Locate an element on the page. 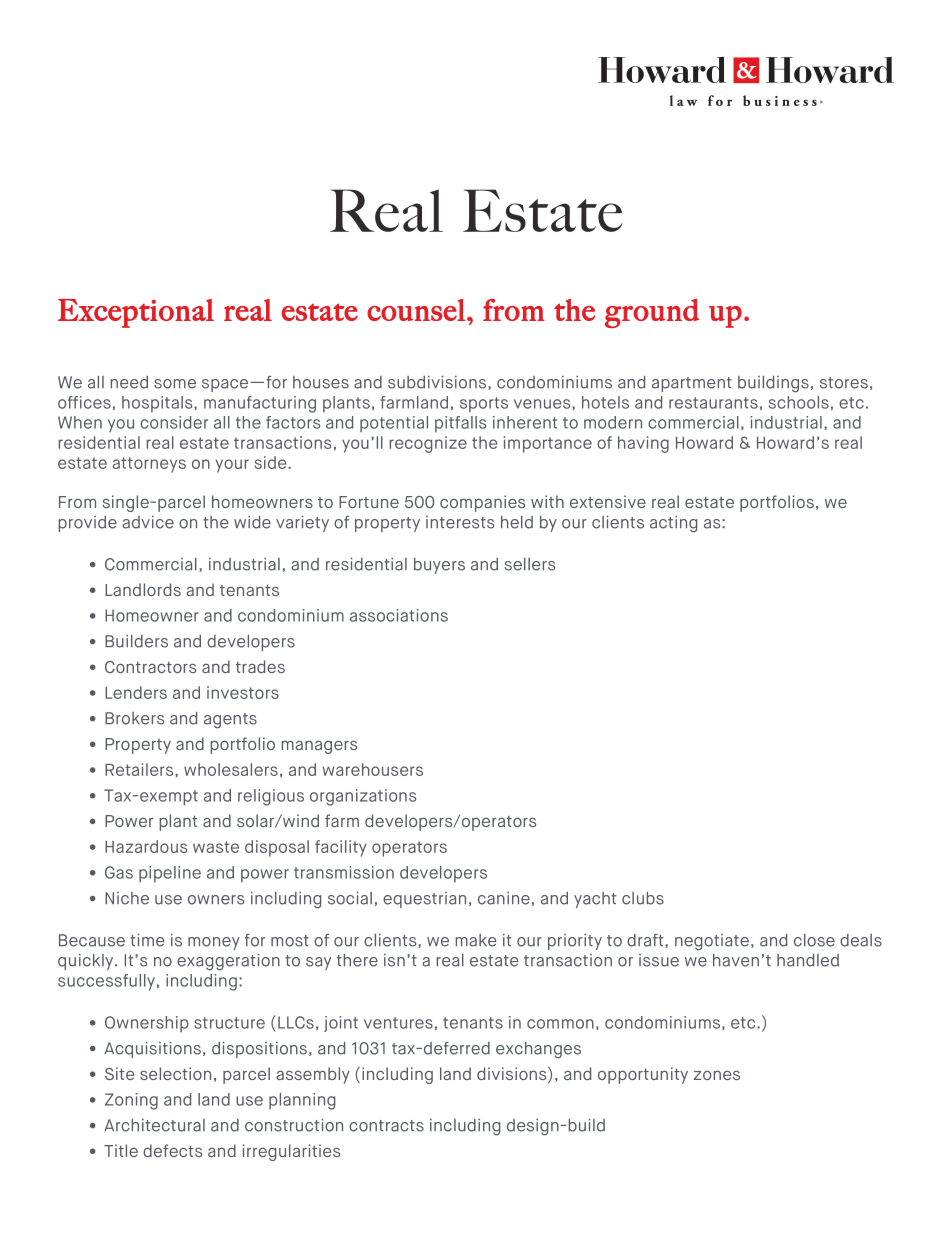 Image resolution: width=952 pixels, height=1233 pixels. attorneys is located at coordinates (149, 465).
